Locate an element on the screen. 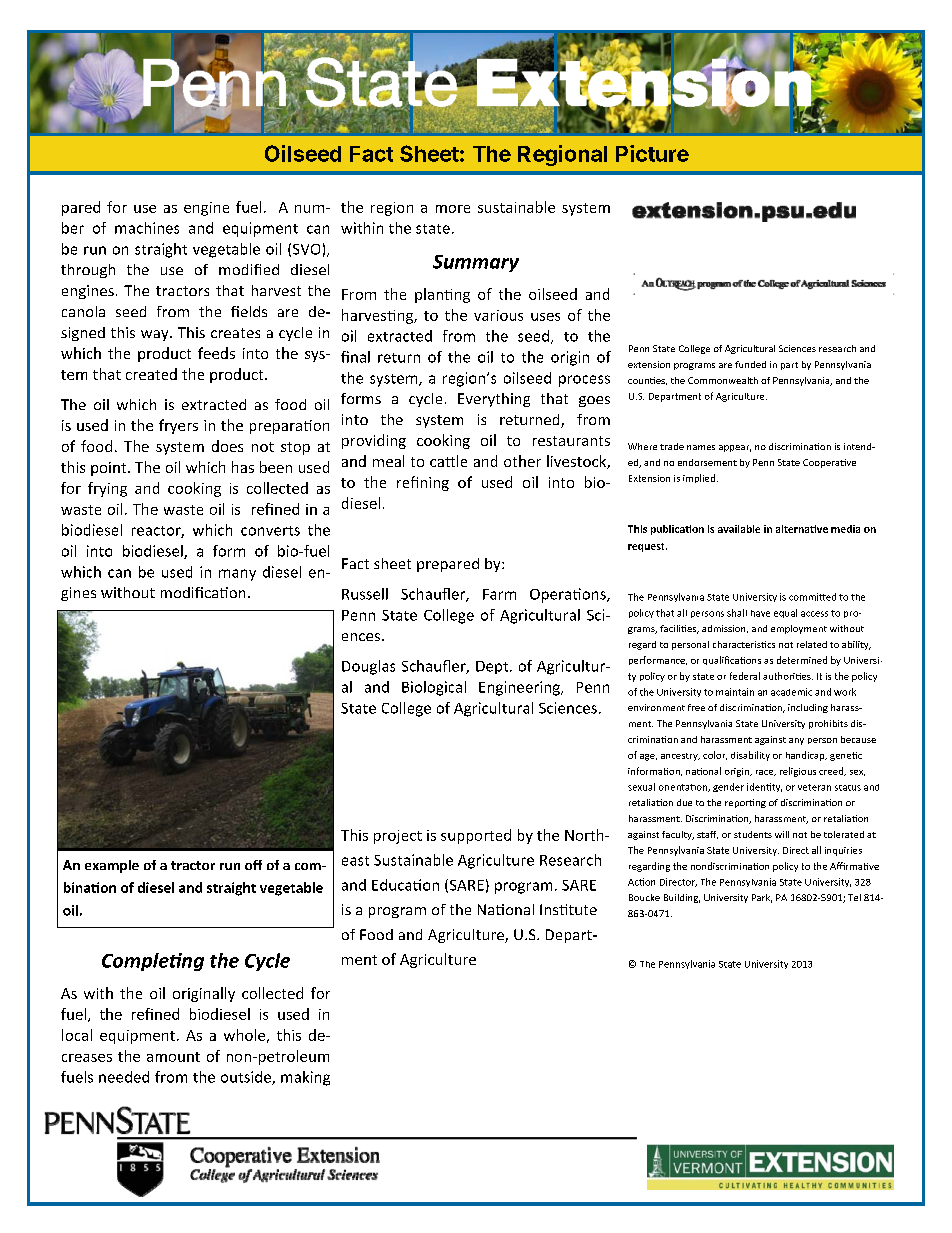 The height and width of the screenshot is (1233, 952). Picture is located at coordinates (652, 153).
